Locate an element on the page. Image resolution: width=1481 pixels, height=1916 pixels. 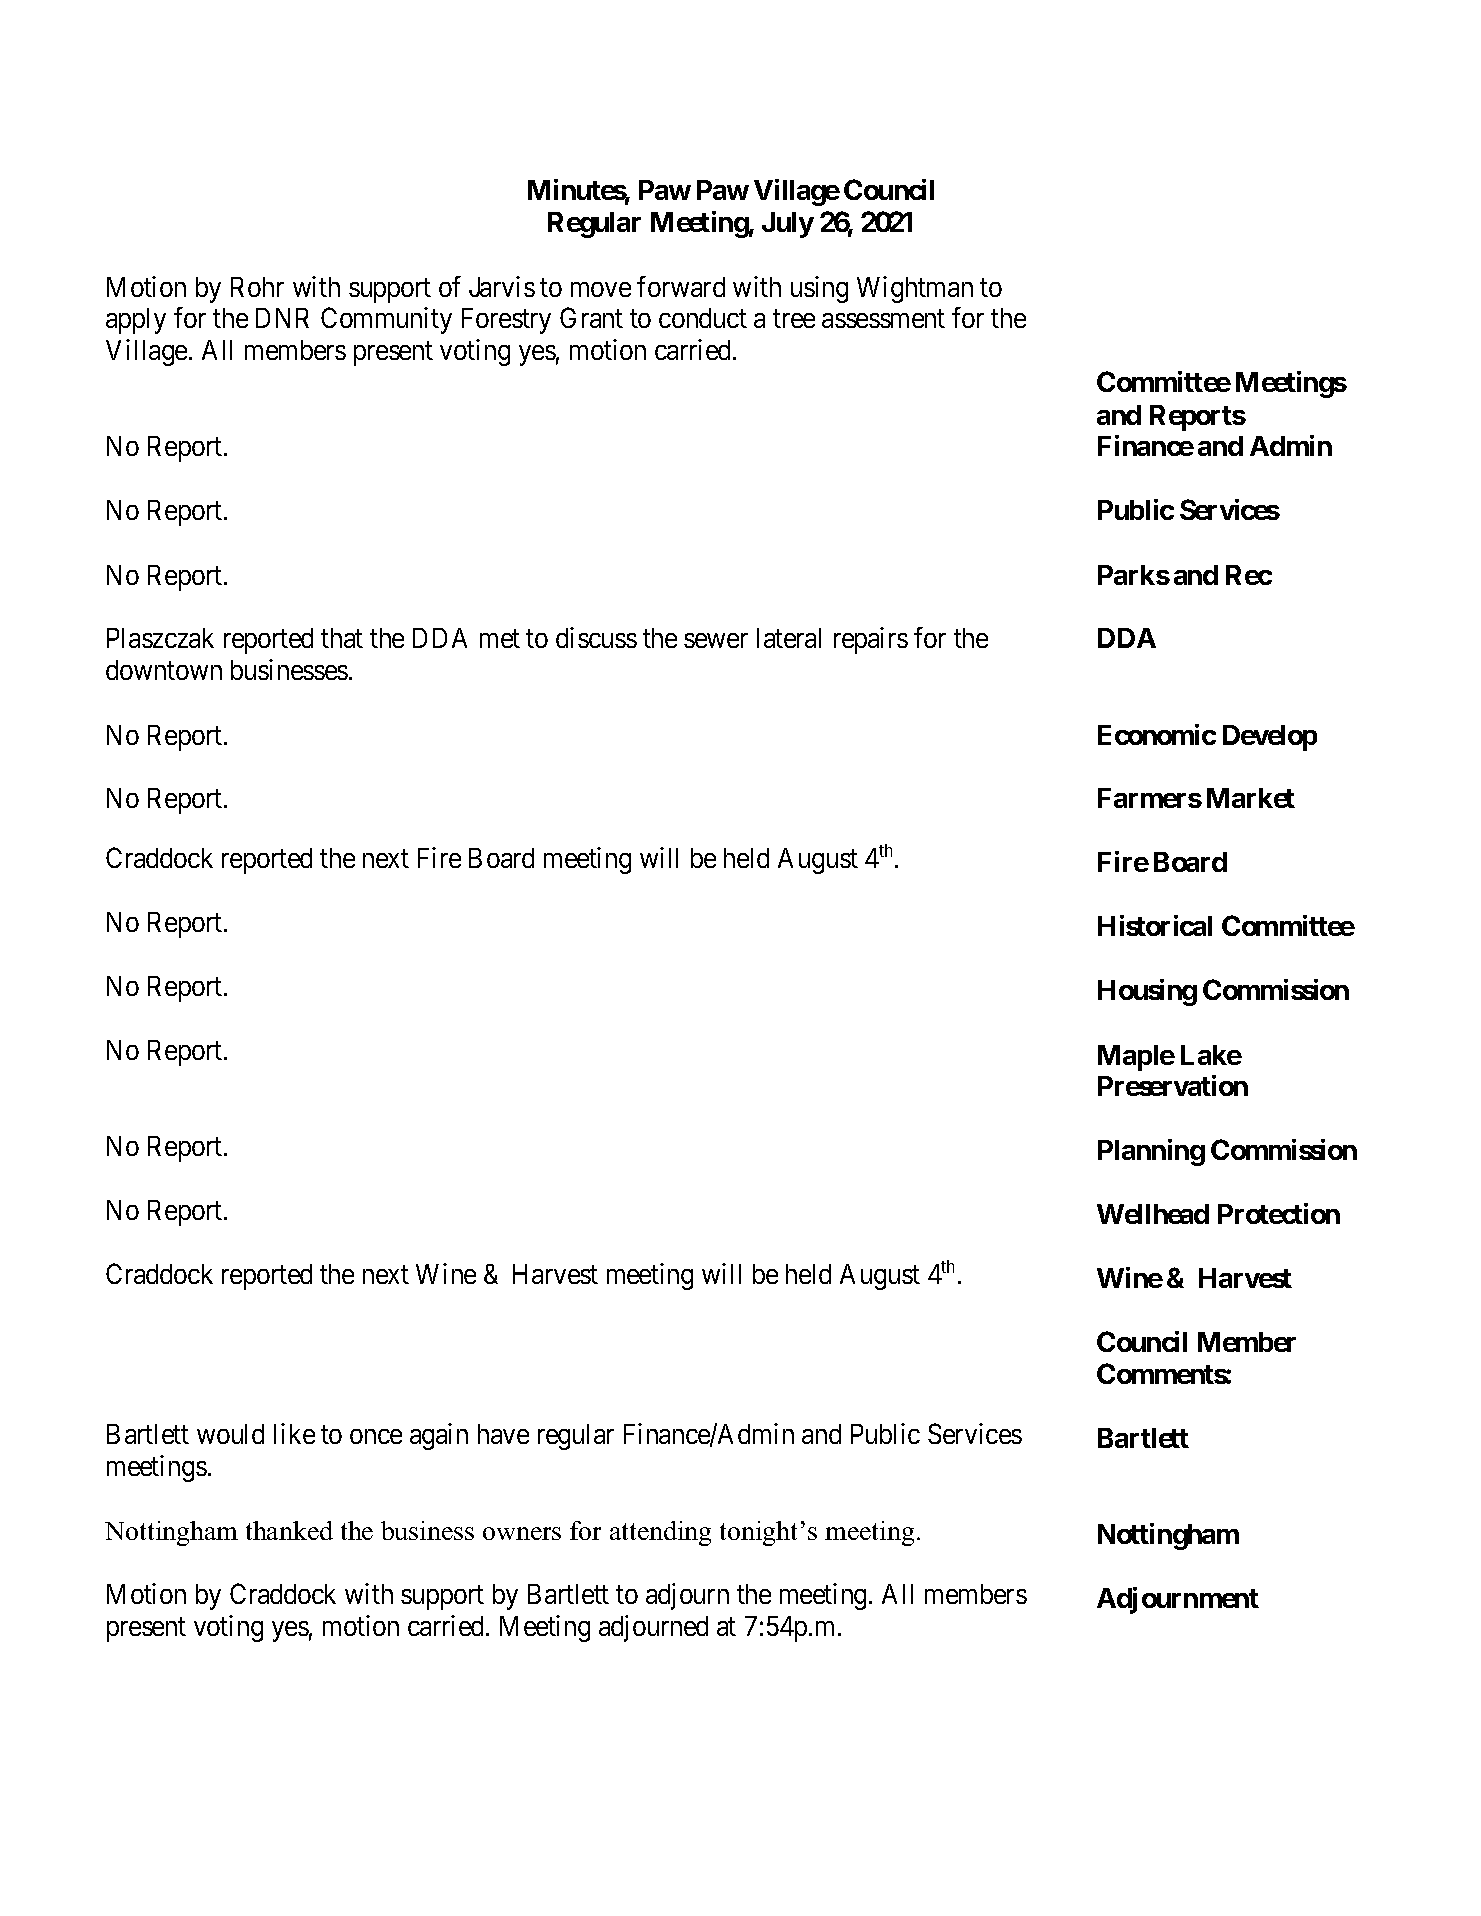
assessment is located at coordinates (883, 319).
